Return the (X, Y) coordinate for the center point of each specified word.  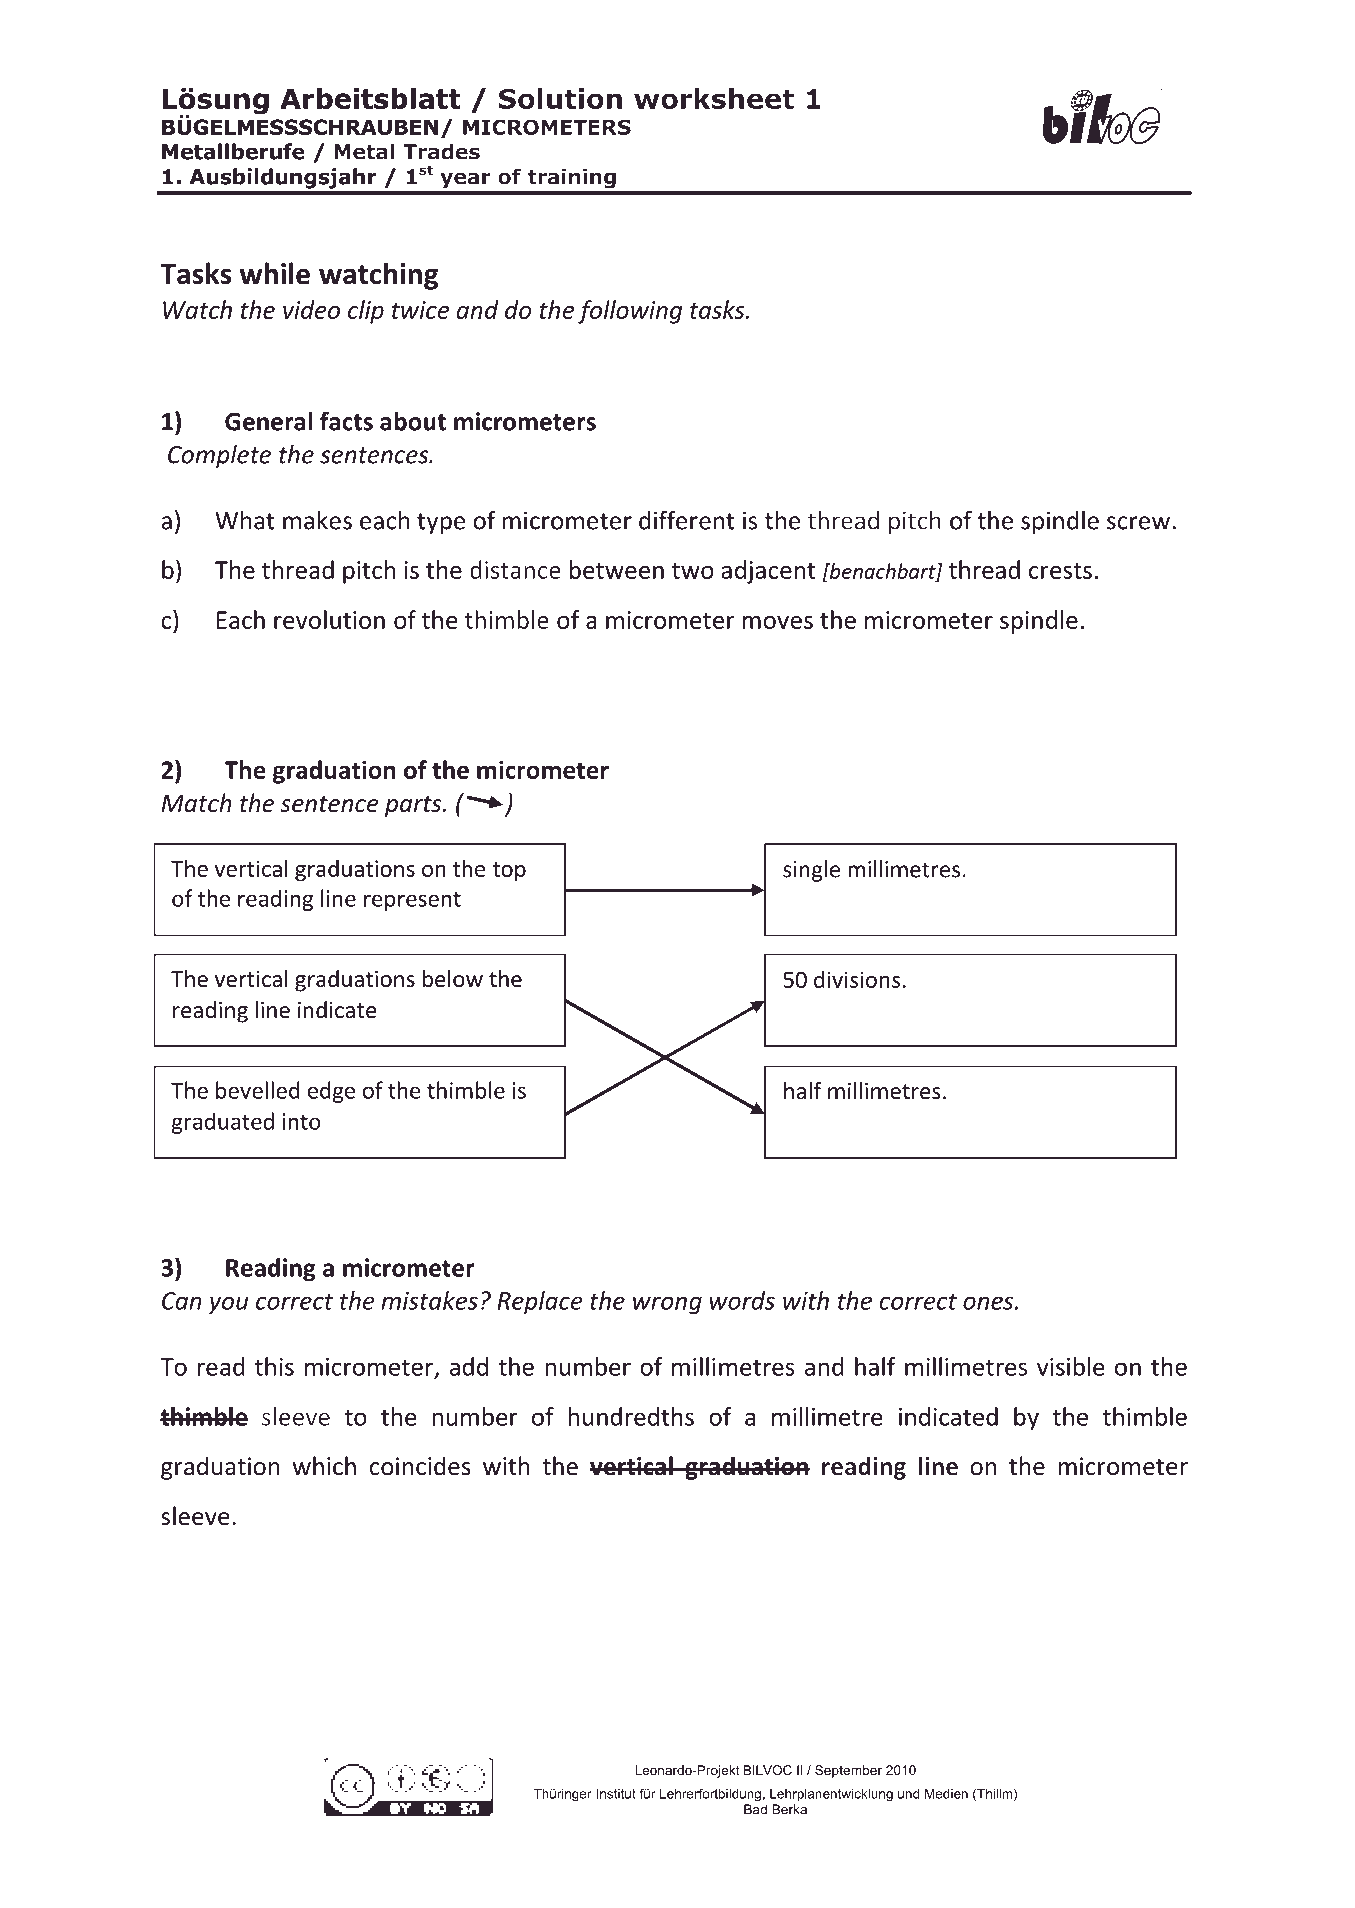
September (848, 1771)
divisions (857, 979)
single (811, 871)
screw (1140, 523)
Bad (755, 1809)
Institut (616, 1794)
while (275, 273)
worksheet (714, 98)
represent (412, 901)
